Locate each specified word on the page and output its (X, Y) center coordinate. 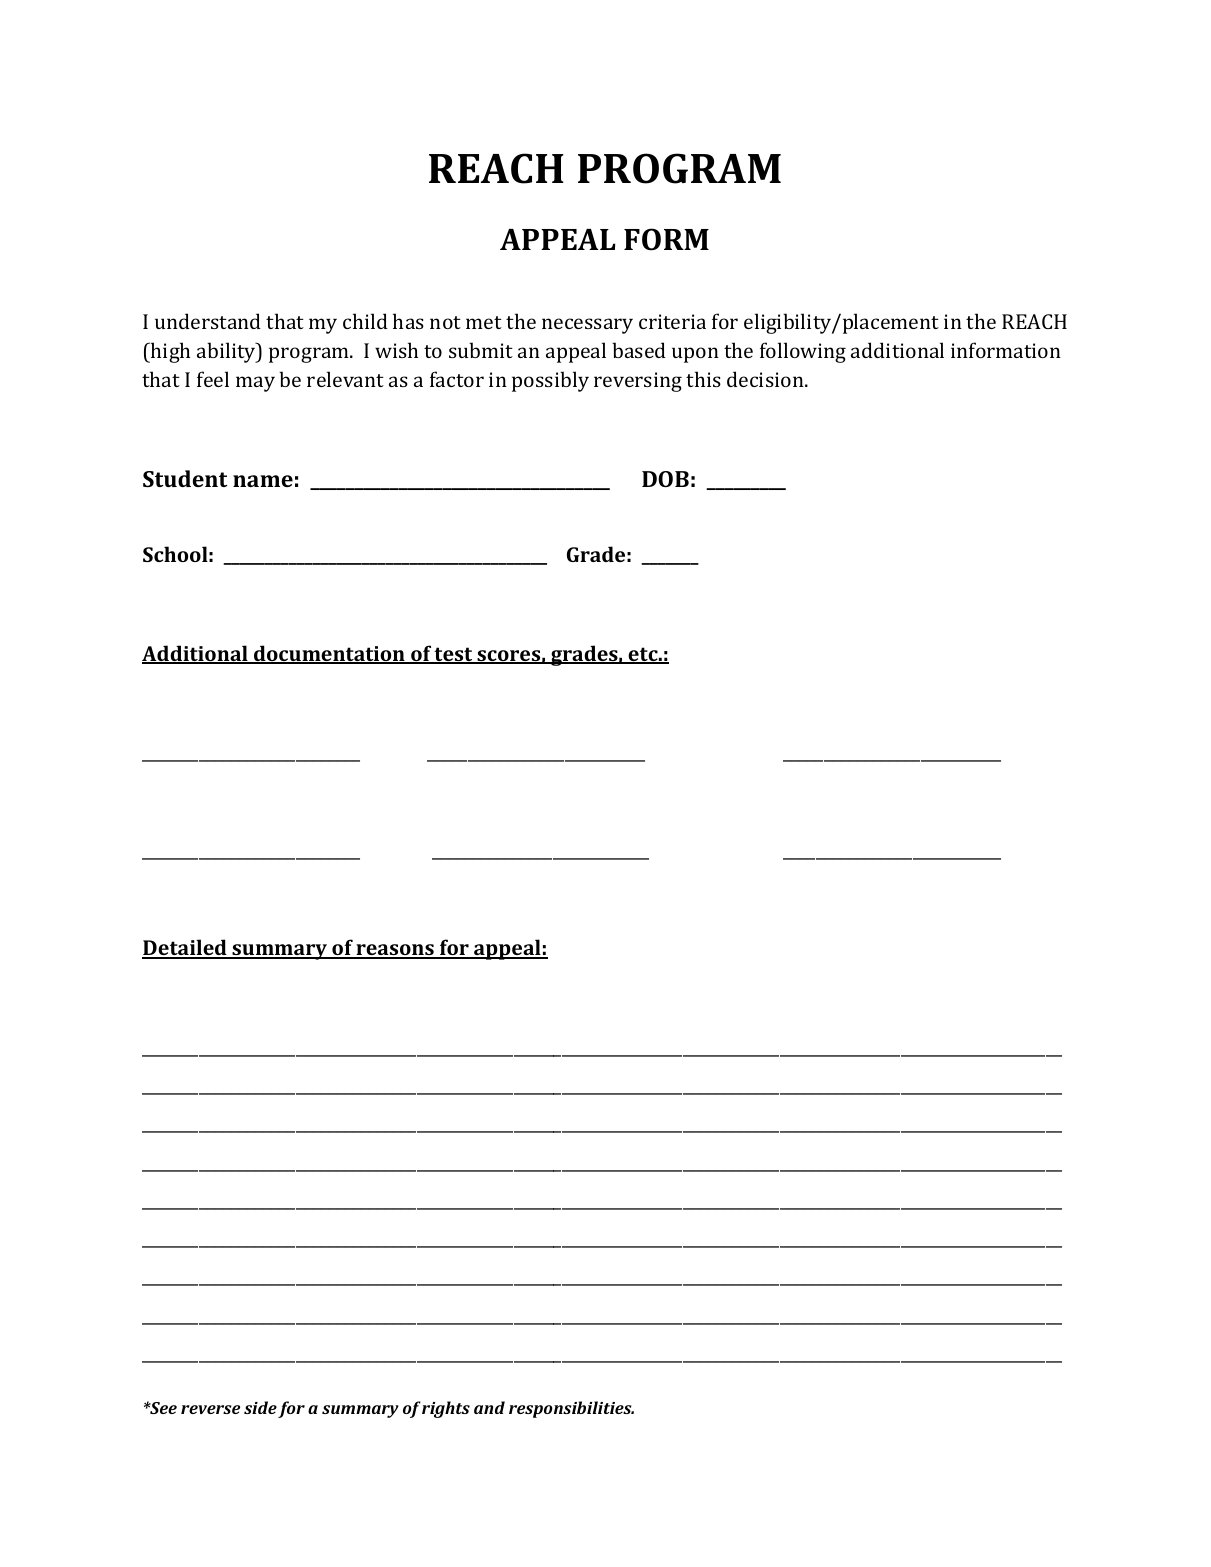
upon (695, 355)
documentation (329, 654)
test (454, 655)
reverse (210, 1409)
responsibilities (571, 1409)
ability (227, 352)
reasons (395, 951)
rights (446, 1409)
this (703, 379)
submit (481, 350)
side (260, 1407)
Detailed (185, 948)
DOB (665, 479)
